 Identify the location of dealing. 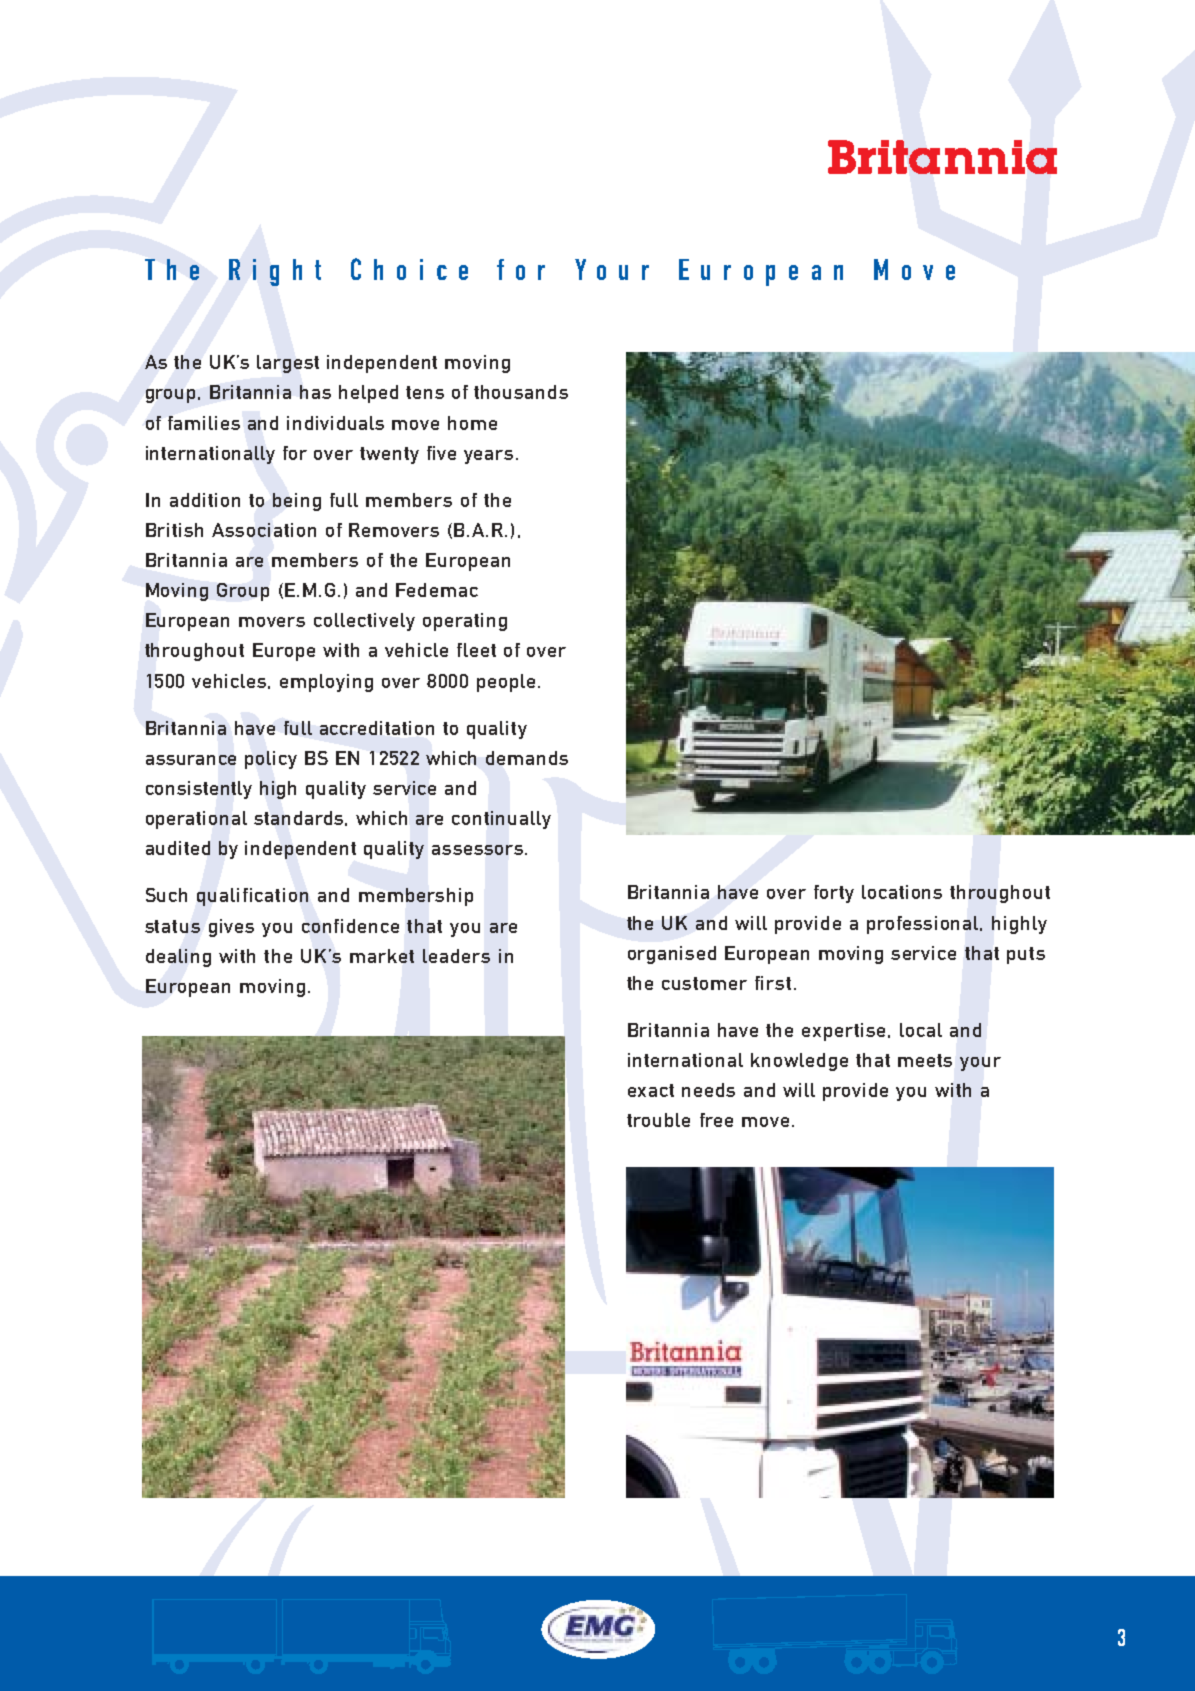
(178, 958).
